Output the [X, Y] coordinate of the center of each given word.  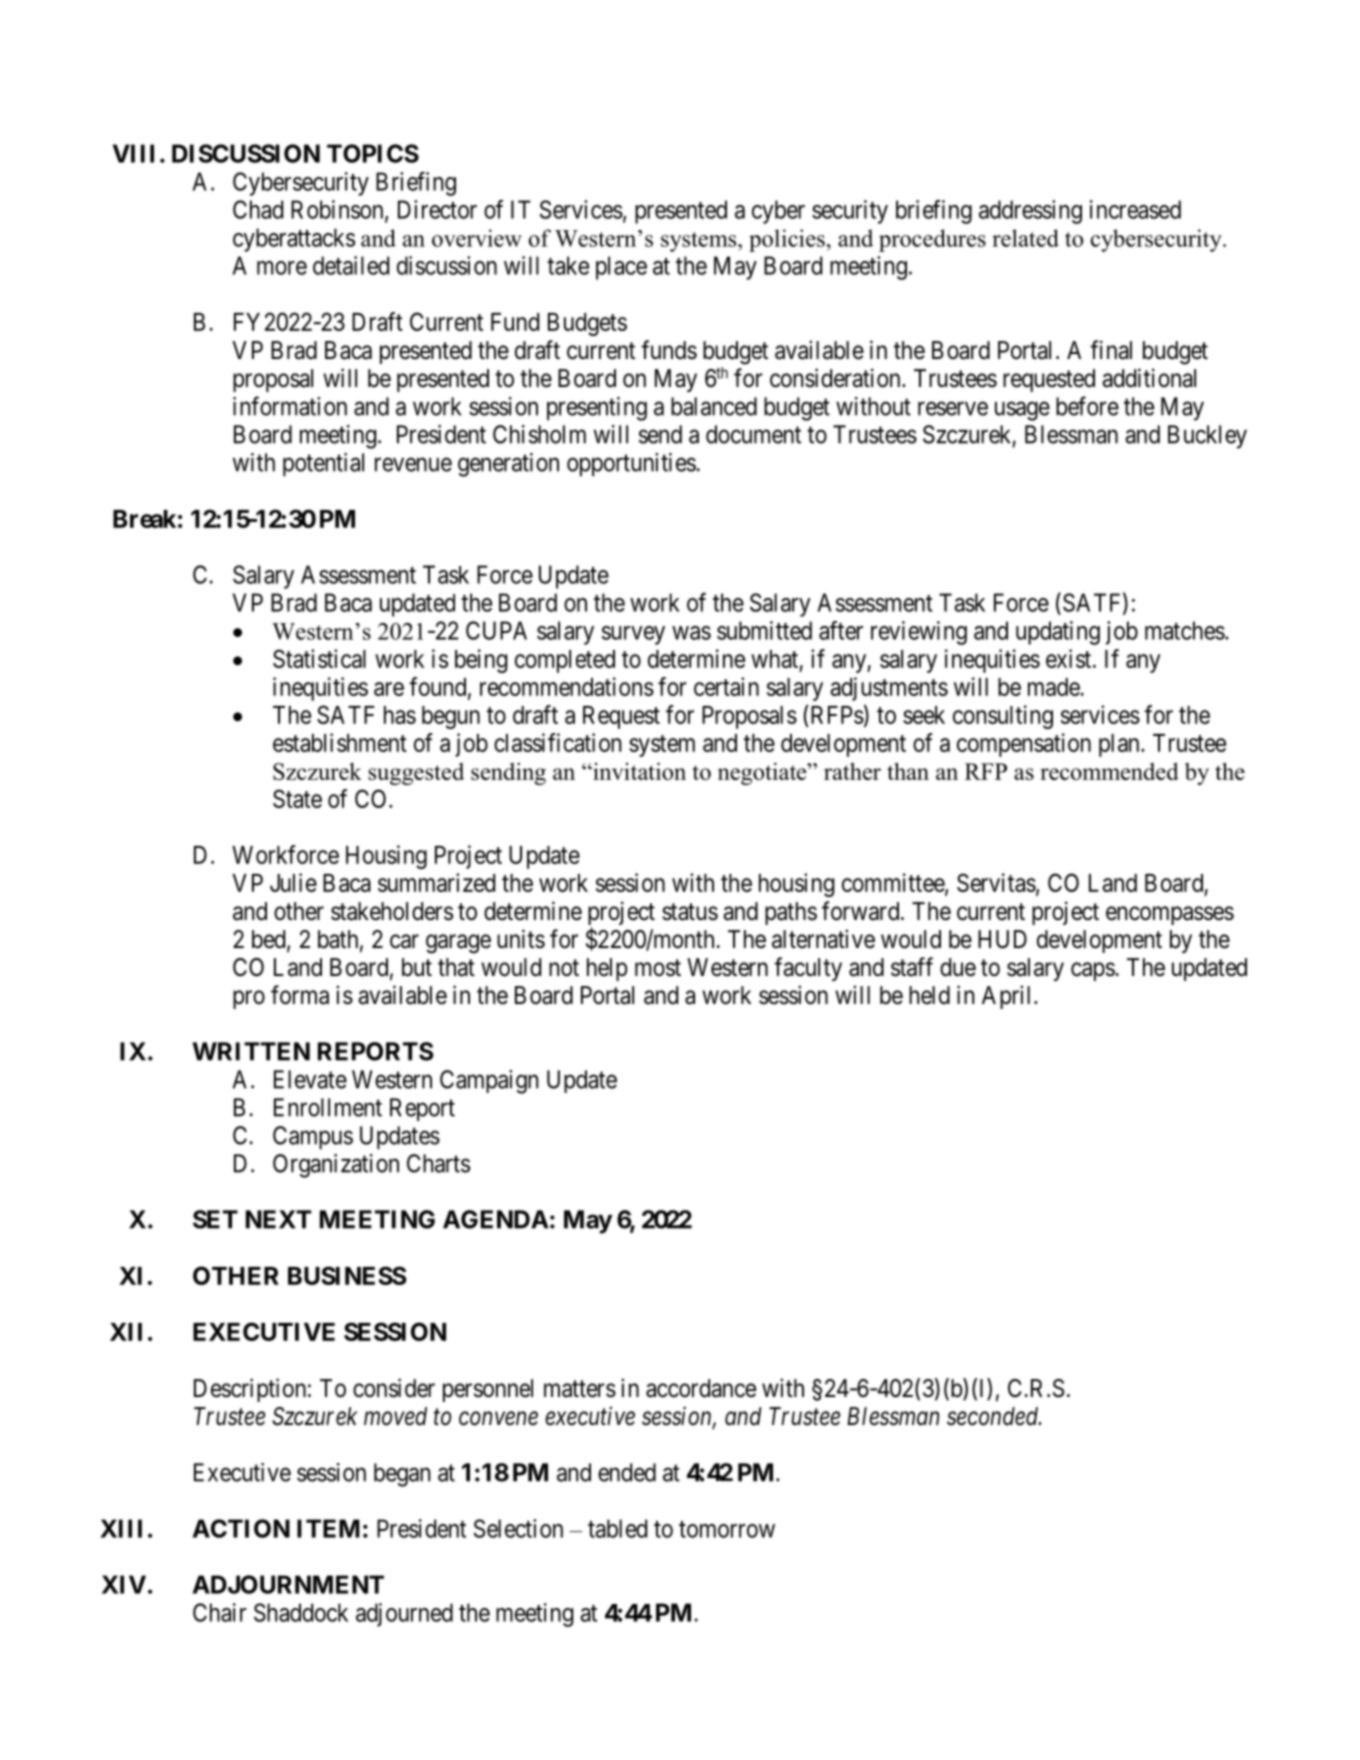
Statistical [319, 658]
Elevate [310, 1079]
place [621, 268]
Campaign [489, 1082]
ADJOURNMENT [288, 1584]
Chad [258, 209]
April [1008, 997]
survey [633, 635]
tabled [617, 1528]
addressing [1030, 212]
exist [1068, 658]
